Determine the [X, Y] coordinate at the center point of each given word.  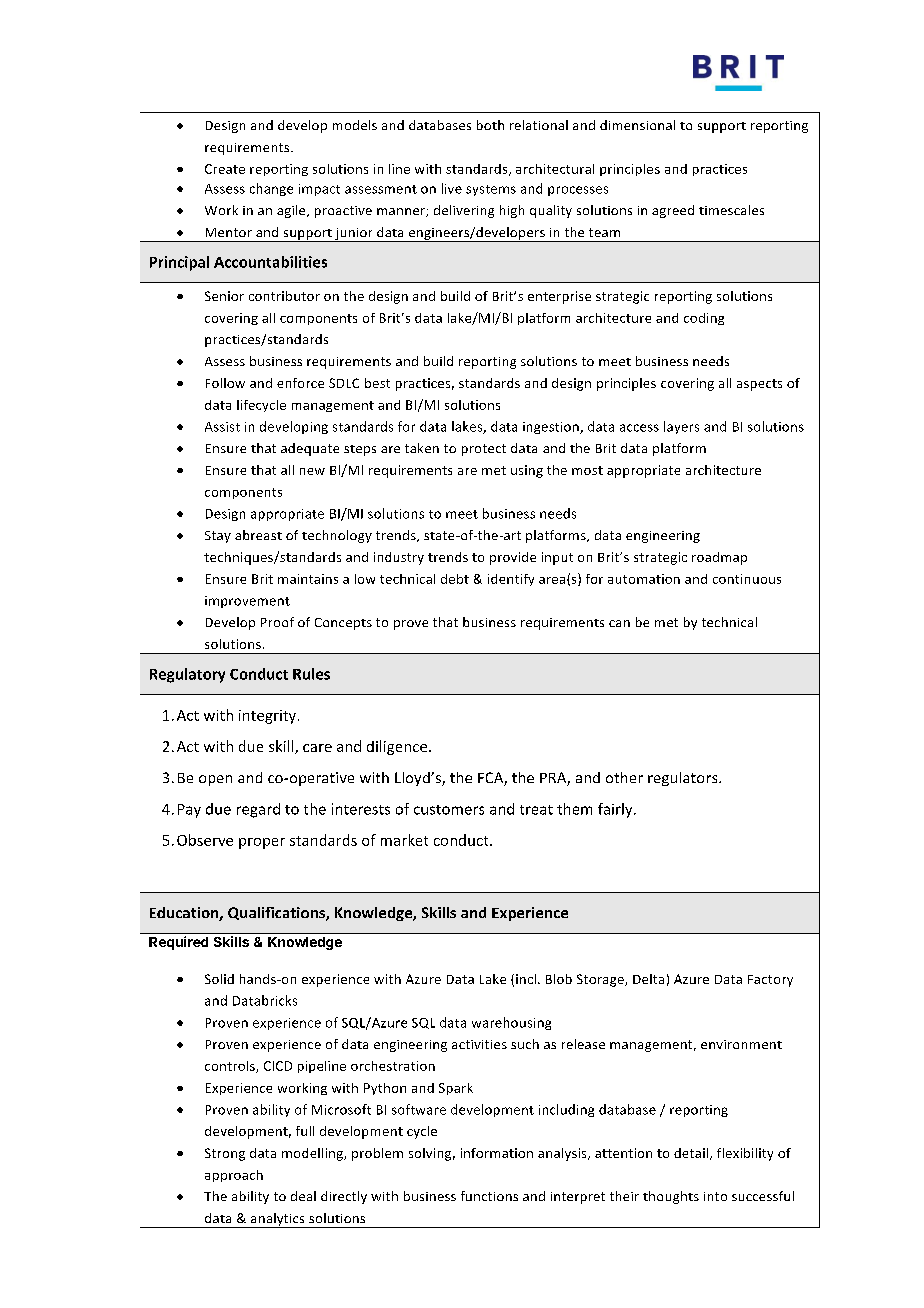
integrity [267, 717]
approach [234, 1176]
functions [489, 1196]
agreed [673, 211]
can [619, 623]
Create [225, 169]
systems [491, 190]
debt [455, 579]
